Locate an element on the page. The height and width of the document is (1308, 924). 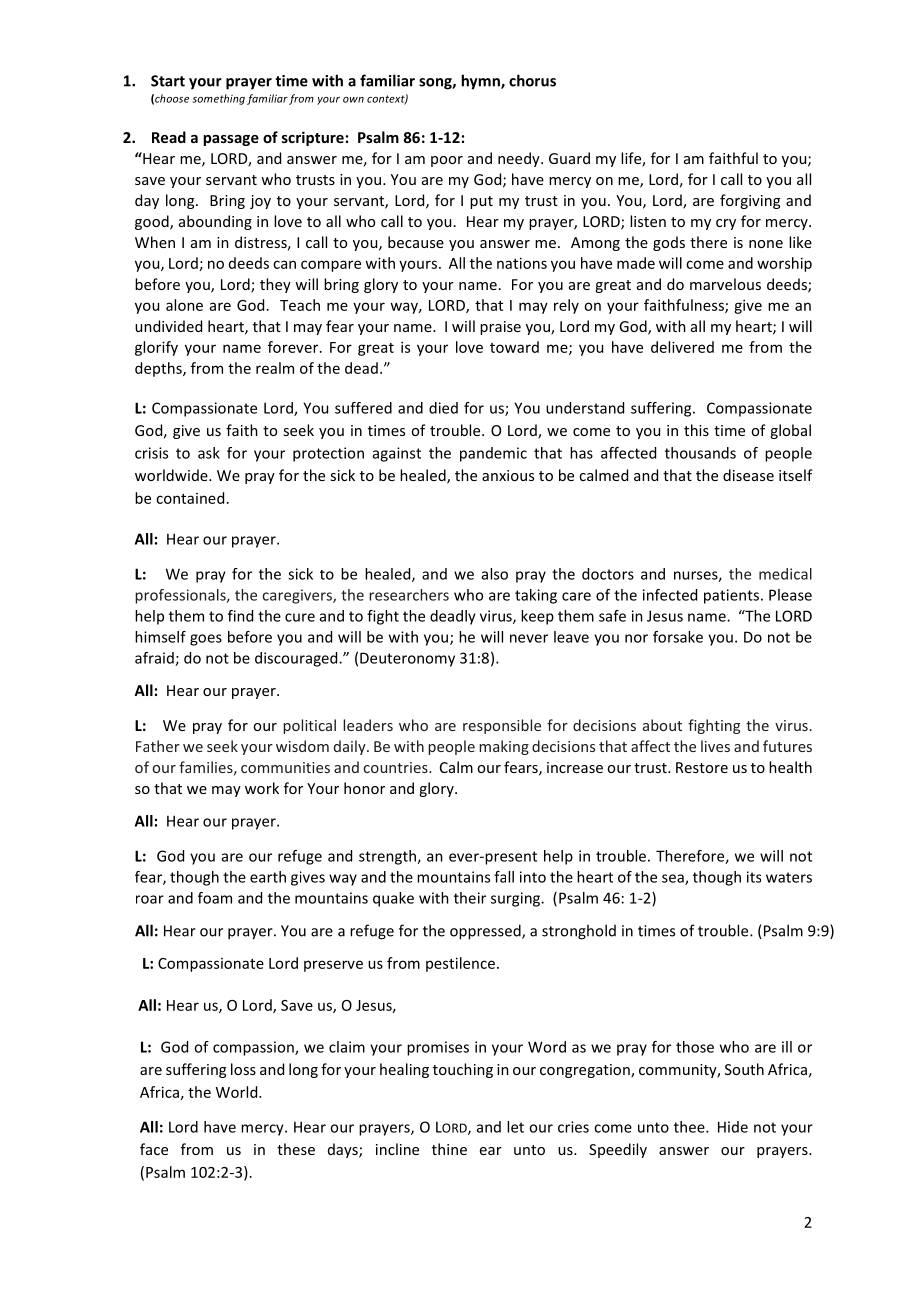
Restore is located at coordinates (702, 767).
